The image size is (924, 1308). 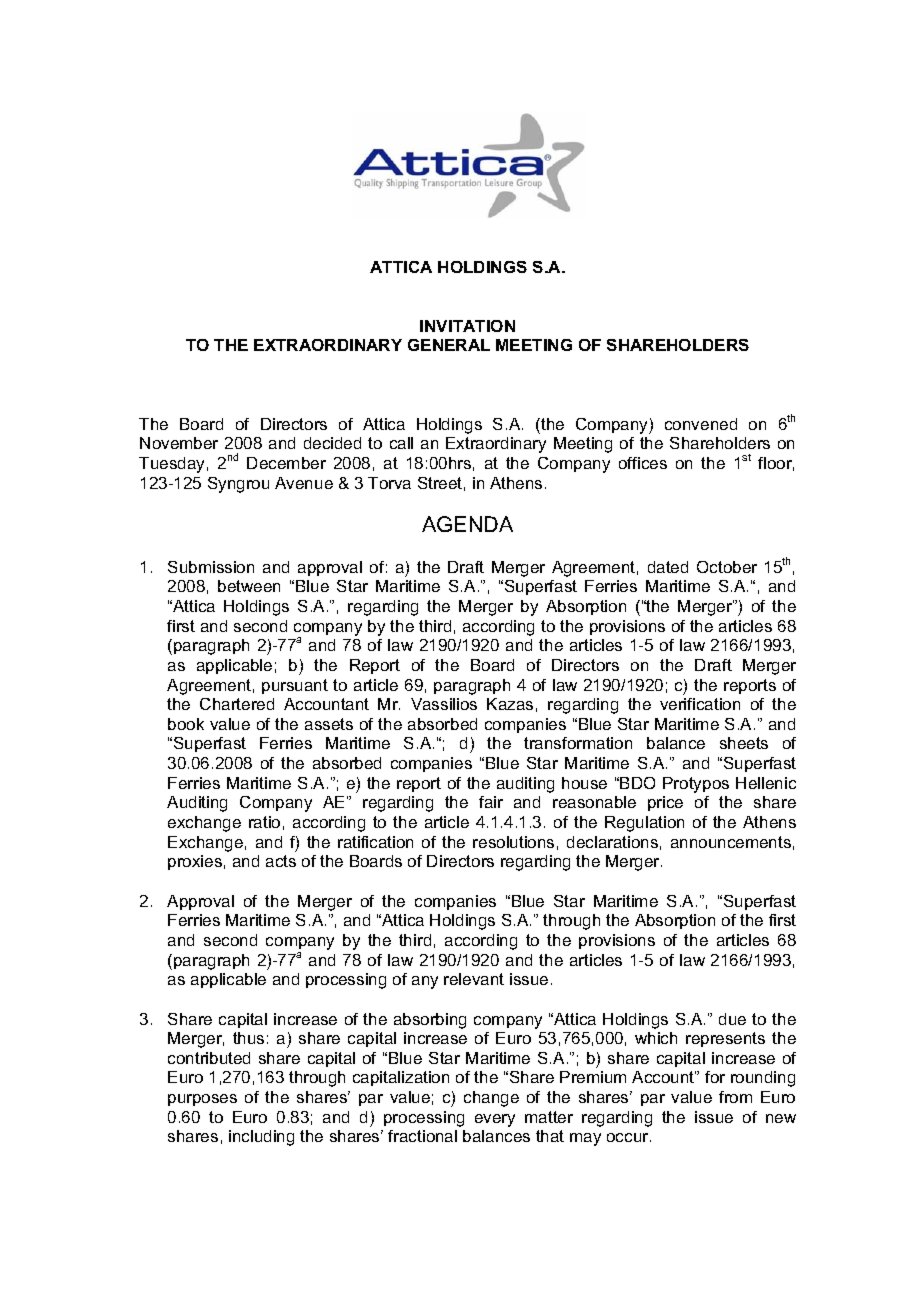 I want to click on GENERAL, so click(x=449, y=345).
